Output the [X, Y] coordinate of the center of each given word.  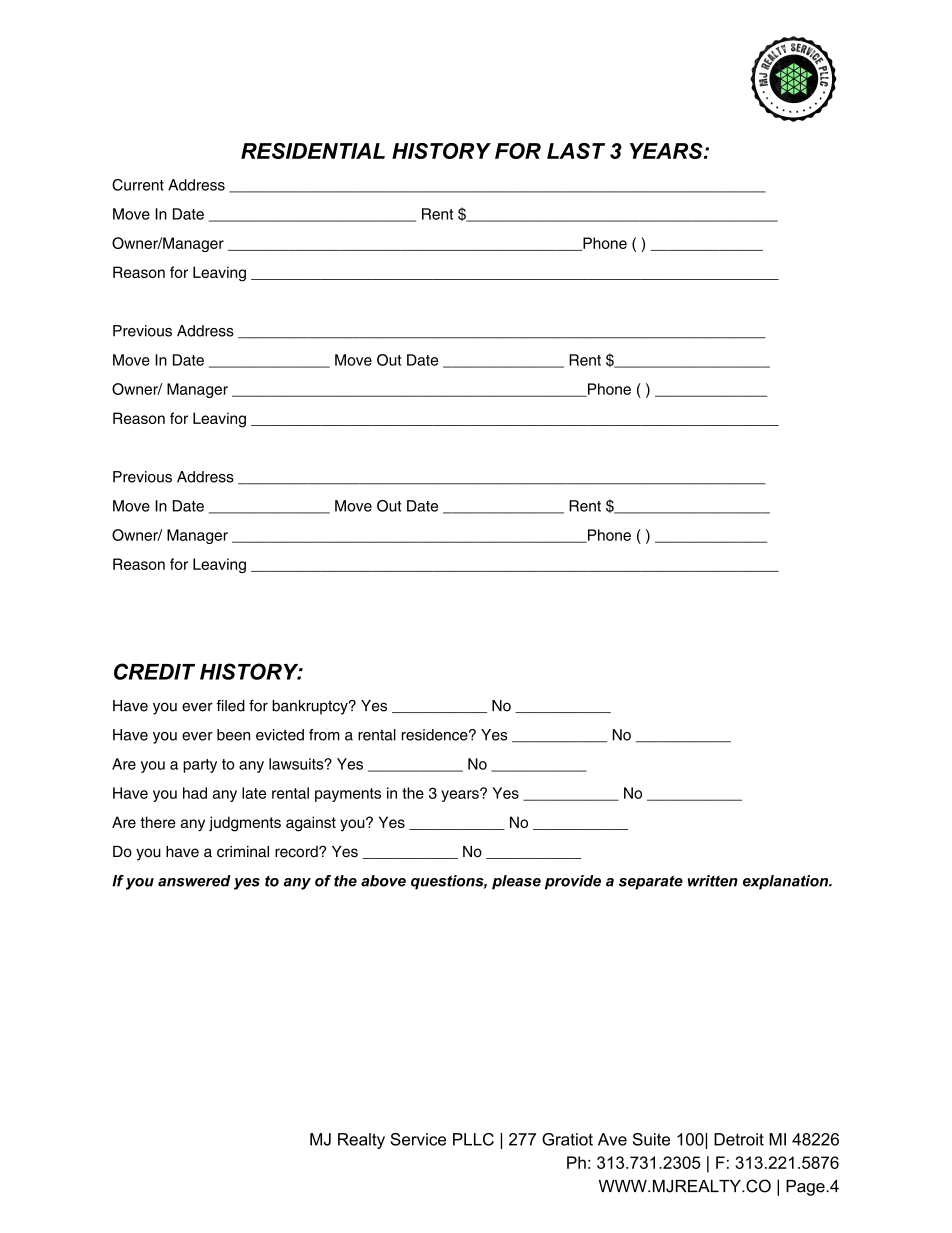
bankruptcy [311, 707]
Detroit [739, 1139]
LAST [576, 151]
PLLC [473, 1139]
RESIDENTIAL [313, 151]
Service [418, 1139]
